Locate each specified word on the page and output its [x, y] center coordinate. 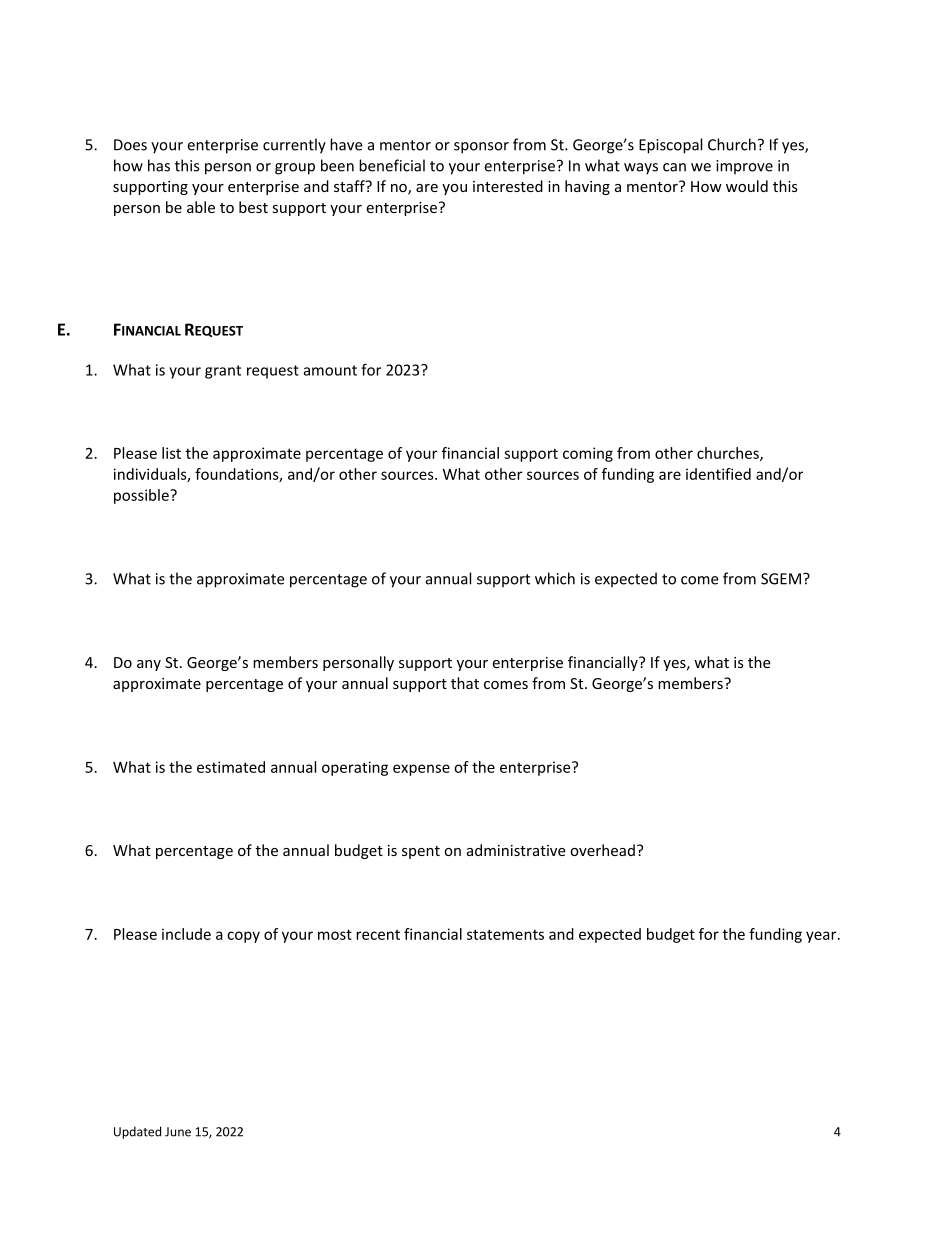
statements [505, 934]
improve [744, 167]
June [178, 1132]
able [201, 207]
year [822, 937]
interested [508, 186]
